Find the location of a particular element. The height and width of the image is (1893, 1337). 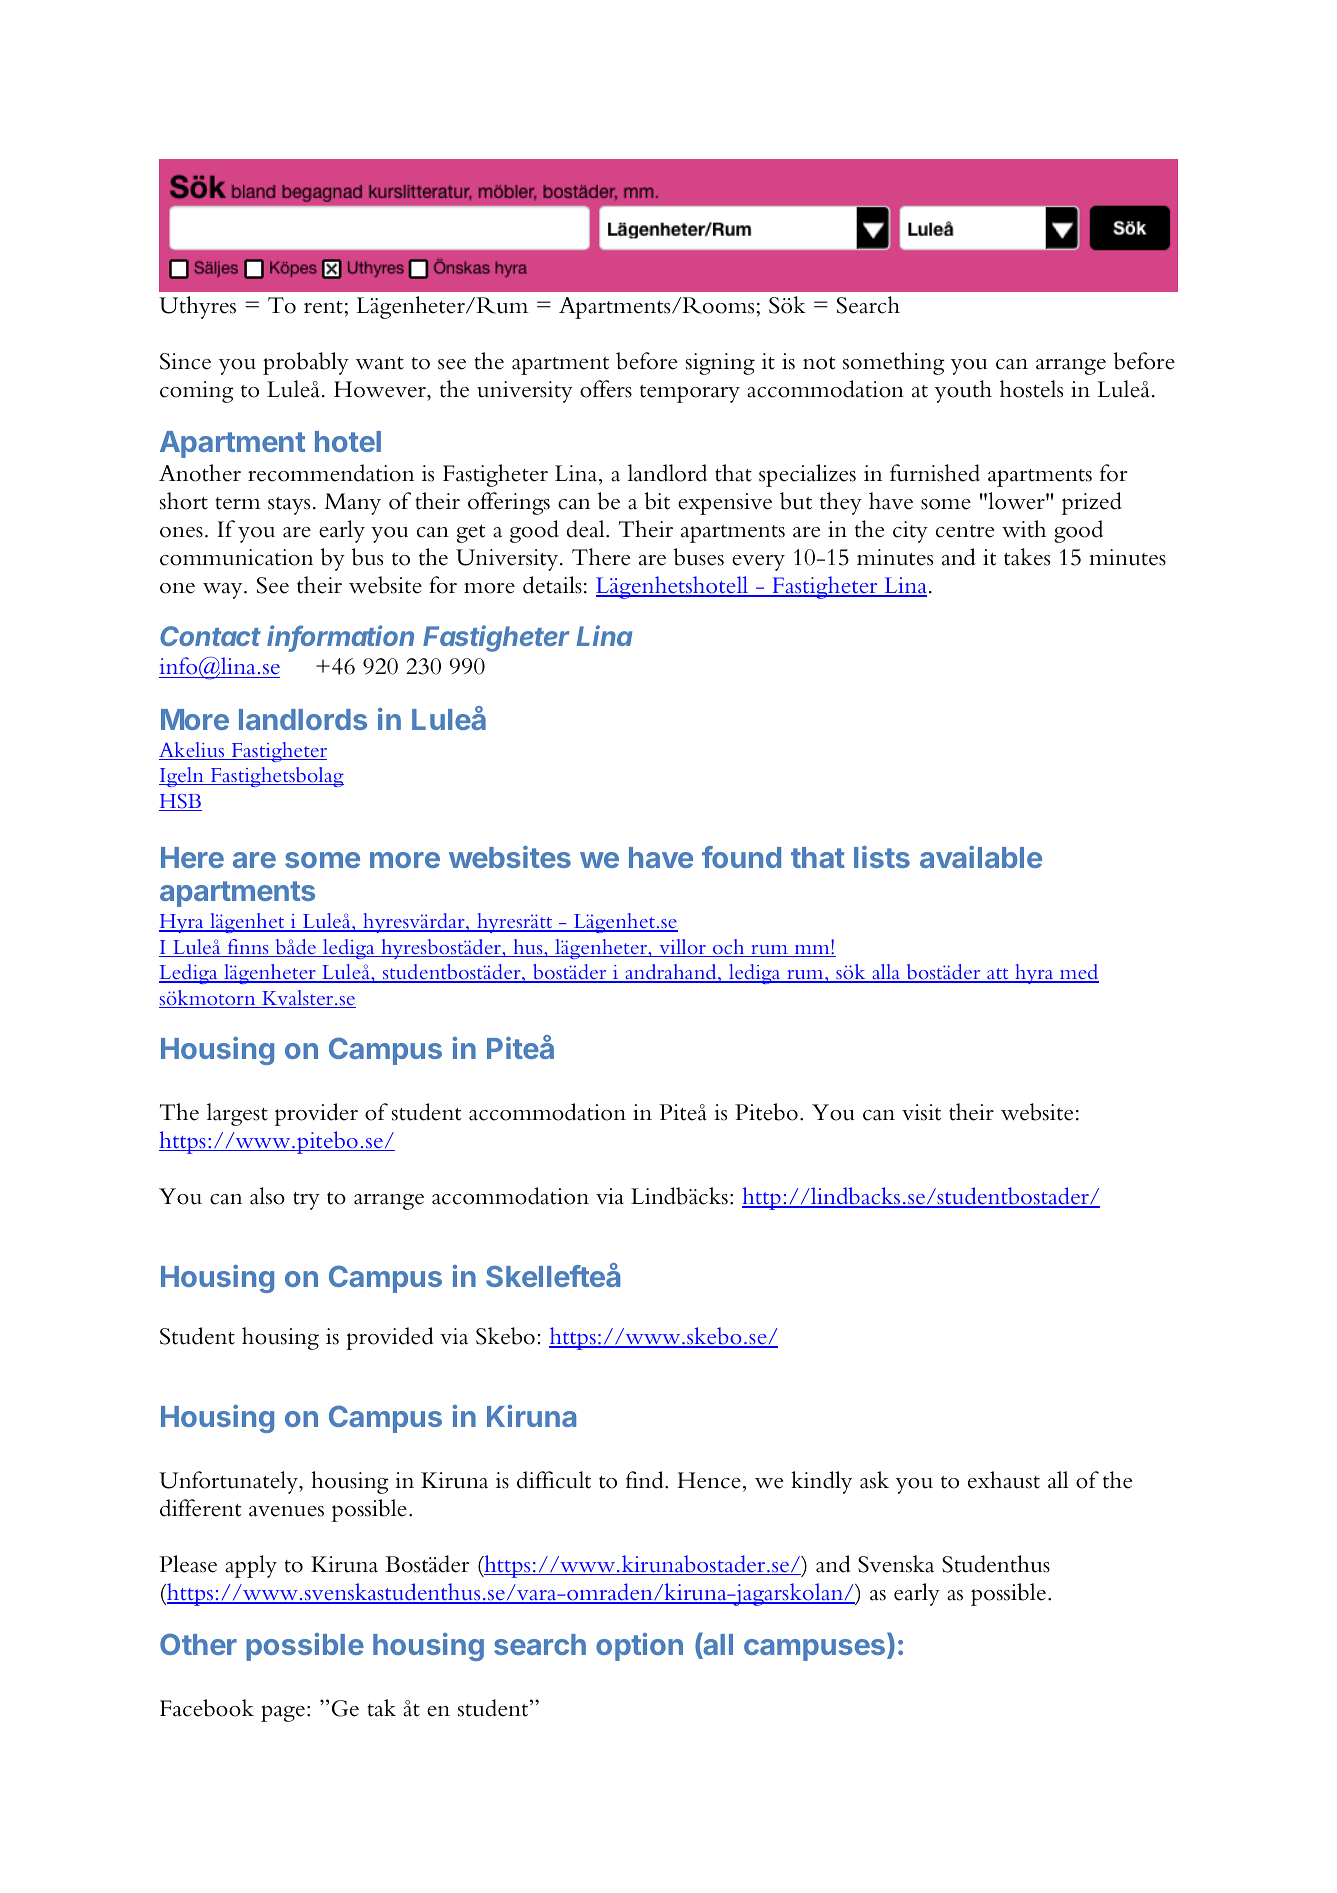

att is located at coordinates (998, 975).
